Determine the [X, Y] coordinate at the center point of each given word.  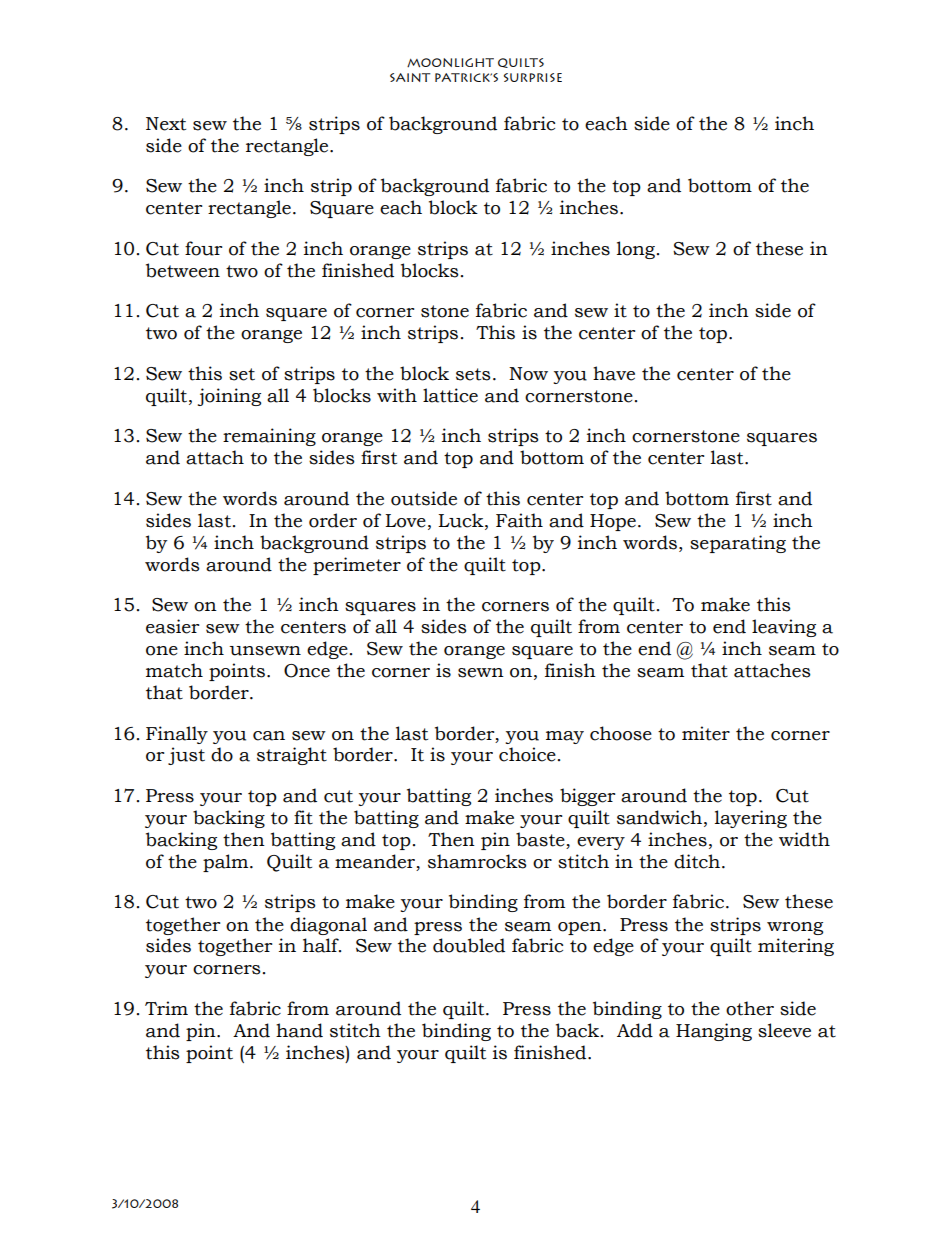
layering [751, 819]
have [614, 373]
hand [299, 1030]
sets [473, 374]
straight [292, 756]
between [183, 270]
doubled [469, 945]
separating [738, 544]
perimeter [357, 566]
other [750, 1008]
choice [527, 754]
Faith [519, 520]
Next [166, 124]
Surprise [533, 77]
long [637, 250]
